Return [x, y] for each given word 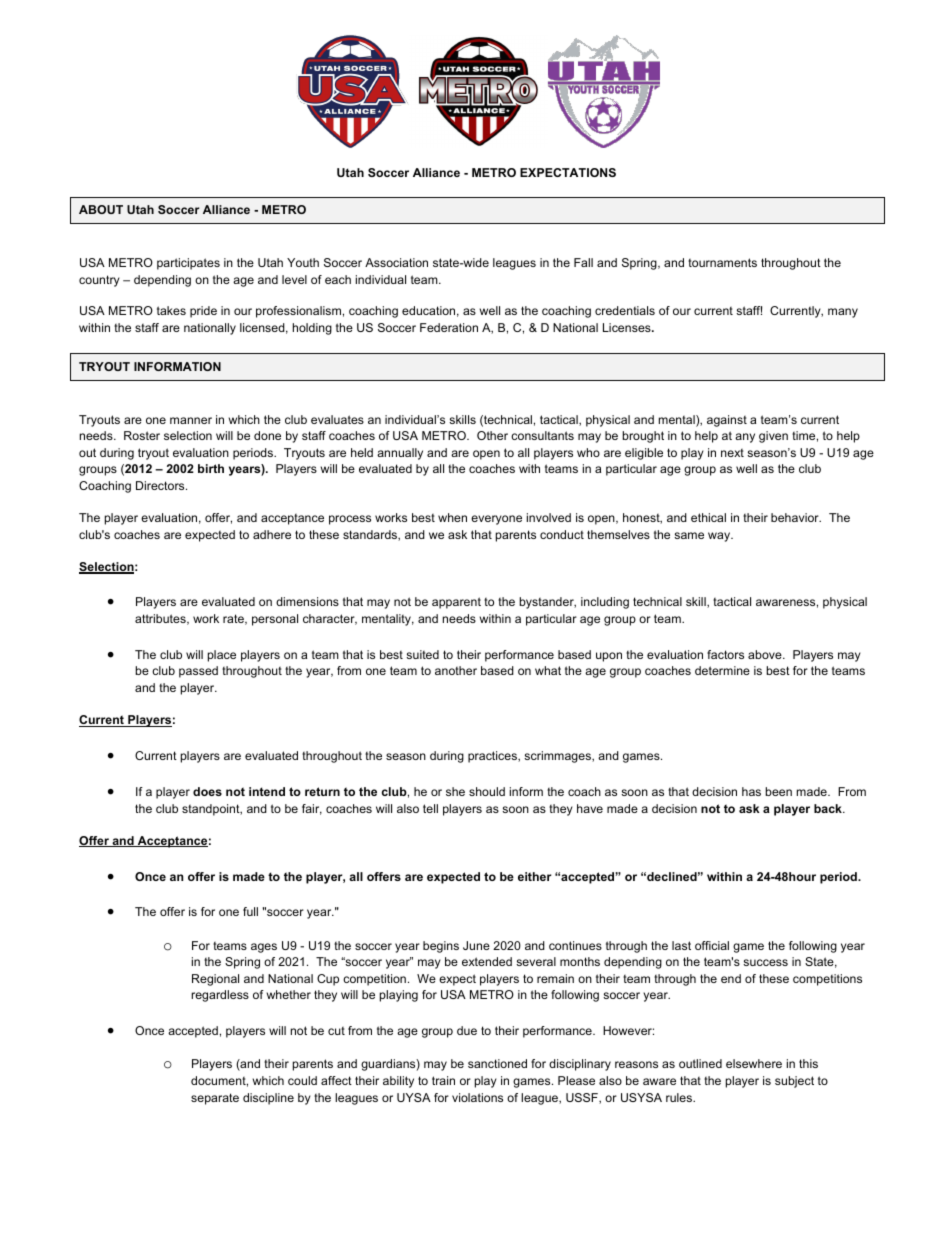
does [207, 791]
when [452, 517]
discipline [268, 1099]
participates [188, 264]
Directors [161, 485]
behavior [796, 517]
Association [396, 262]
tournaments [722, 262]
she [455, 791]
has [751, 791]
